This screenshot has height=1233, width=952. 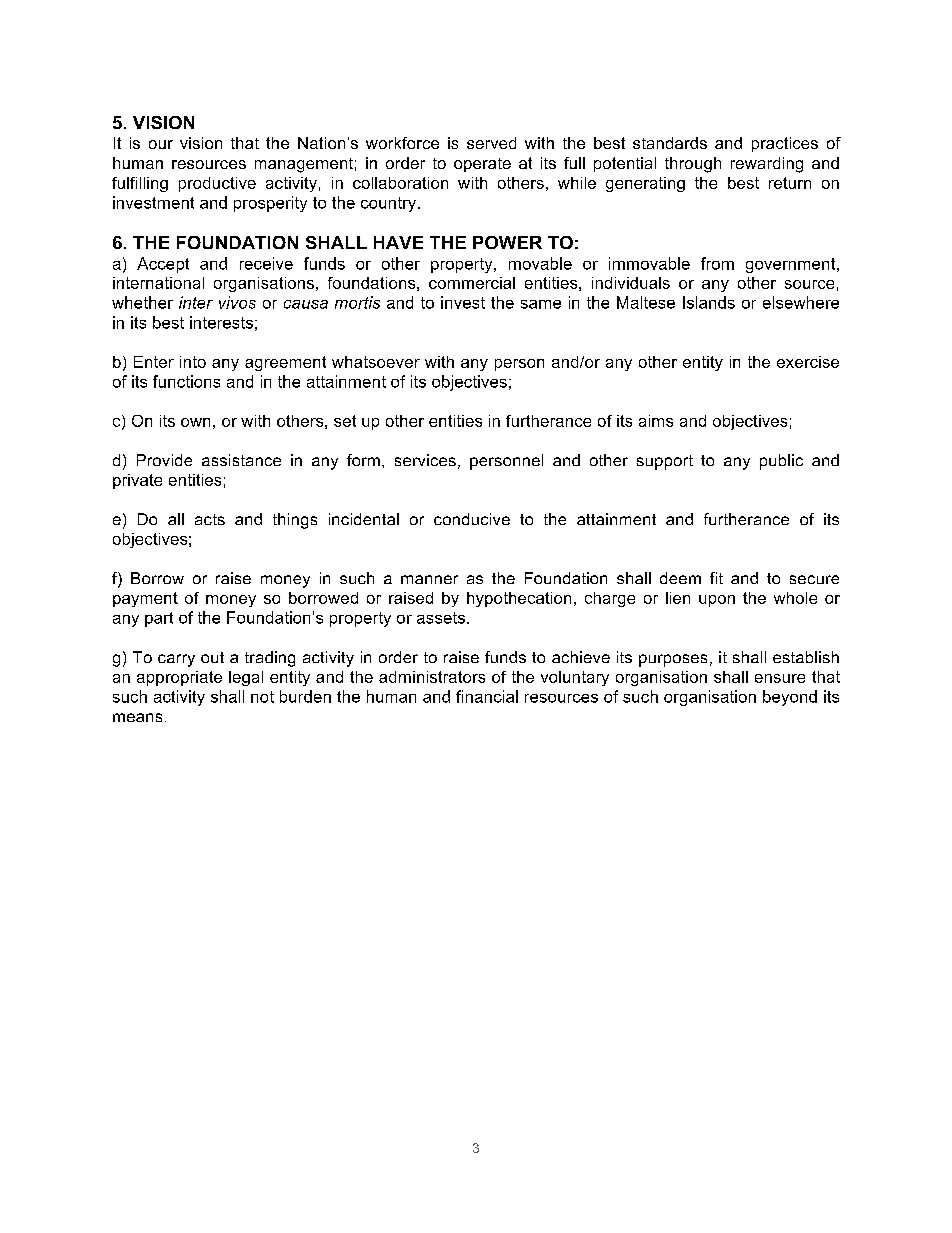 What do you see at coordinates (217, 184) in the screenshot?
I see `productive` at bounding box center [217, 184].
